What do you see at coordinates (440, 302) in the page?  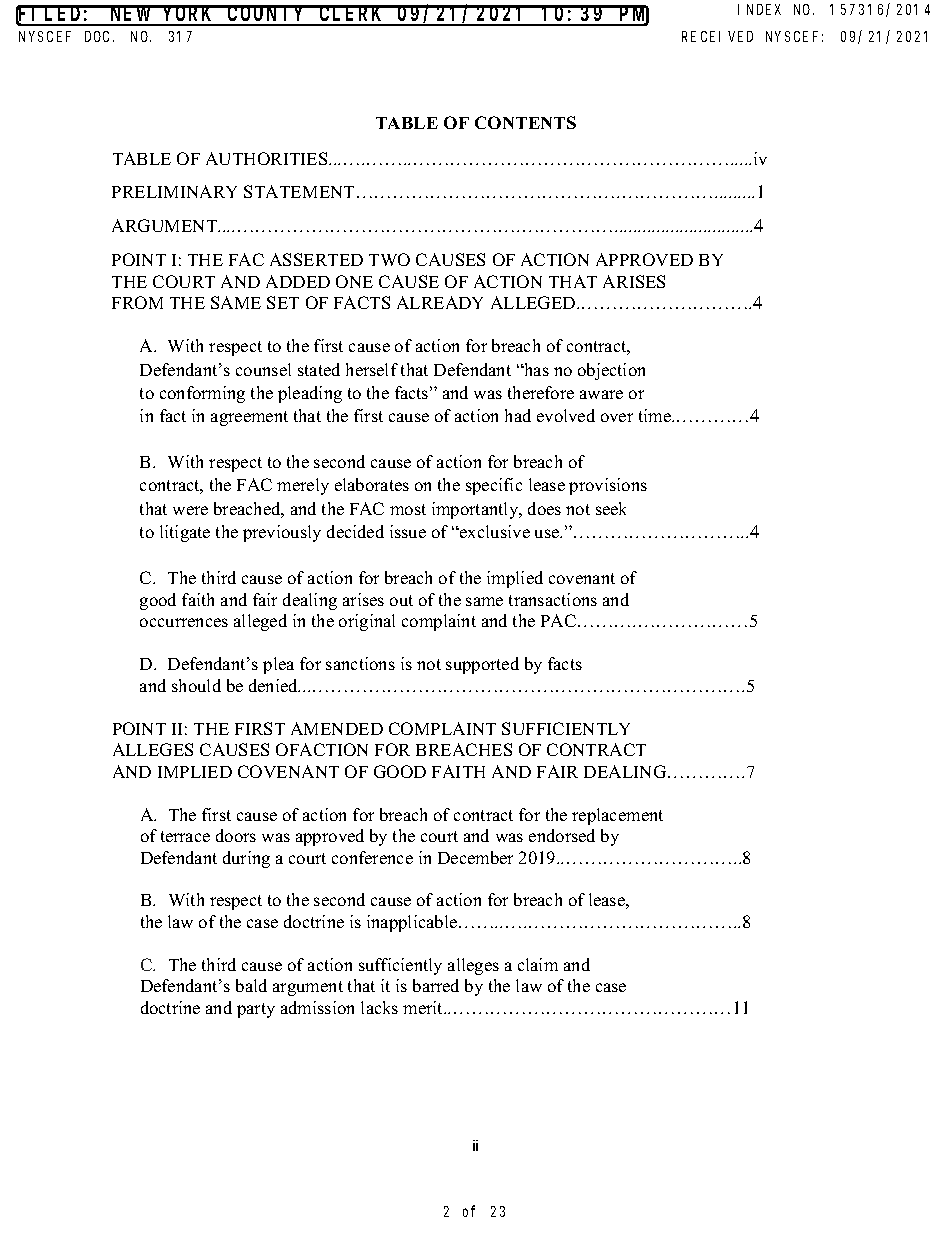 I see `ALREADY` at bounding box center [440, 302].
